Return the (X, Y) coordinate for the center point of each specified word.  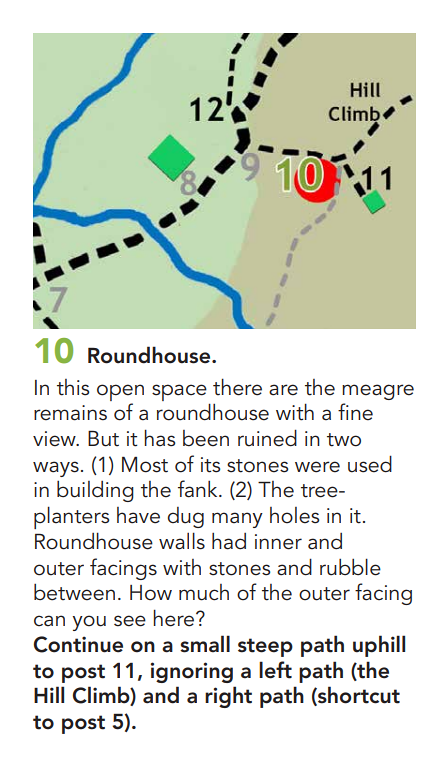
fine (355, 412)
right (228, 697)
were (317, 467)
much (204, 592)
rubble (350, 567)
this (73, 387)
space (179, 392)
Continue (78, 644)
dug (186, 517)
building (95, 491)
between (74, 592)
